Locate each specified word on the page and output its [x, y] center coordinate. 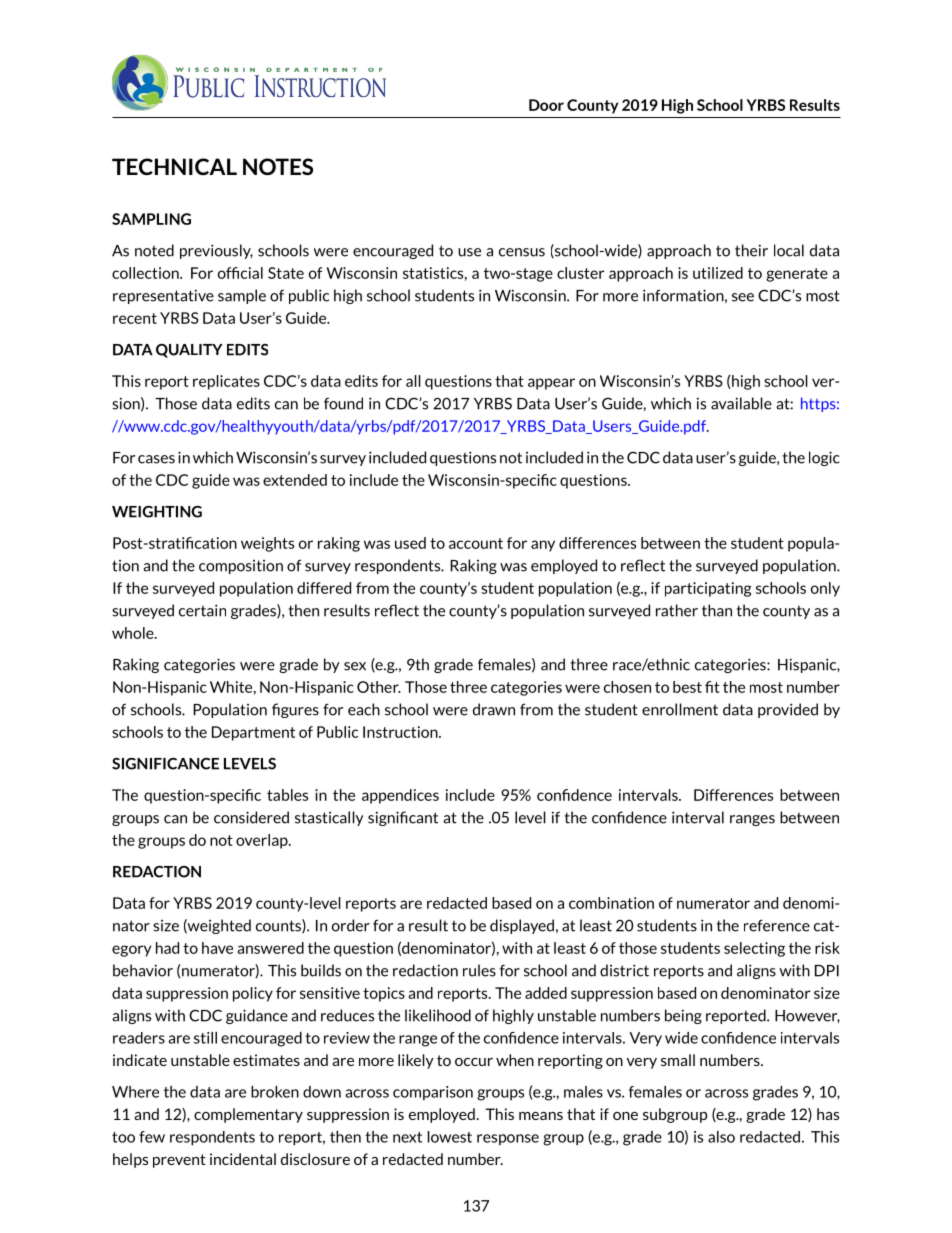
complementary [248, 1115]
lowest [450, 1137]
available [741, 403]
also [721, 1137]
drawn [494, 709]
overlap [263, 841]
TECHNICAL [174, 166]
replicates [226, 382]
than [717, 610]
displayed [522, 926]
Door [546, 105]
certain [202, 610]
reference [777, 925]
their [751, 250]
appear [551, 384]
